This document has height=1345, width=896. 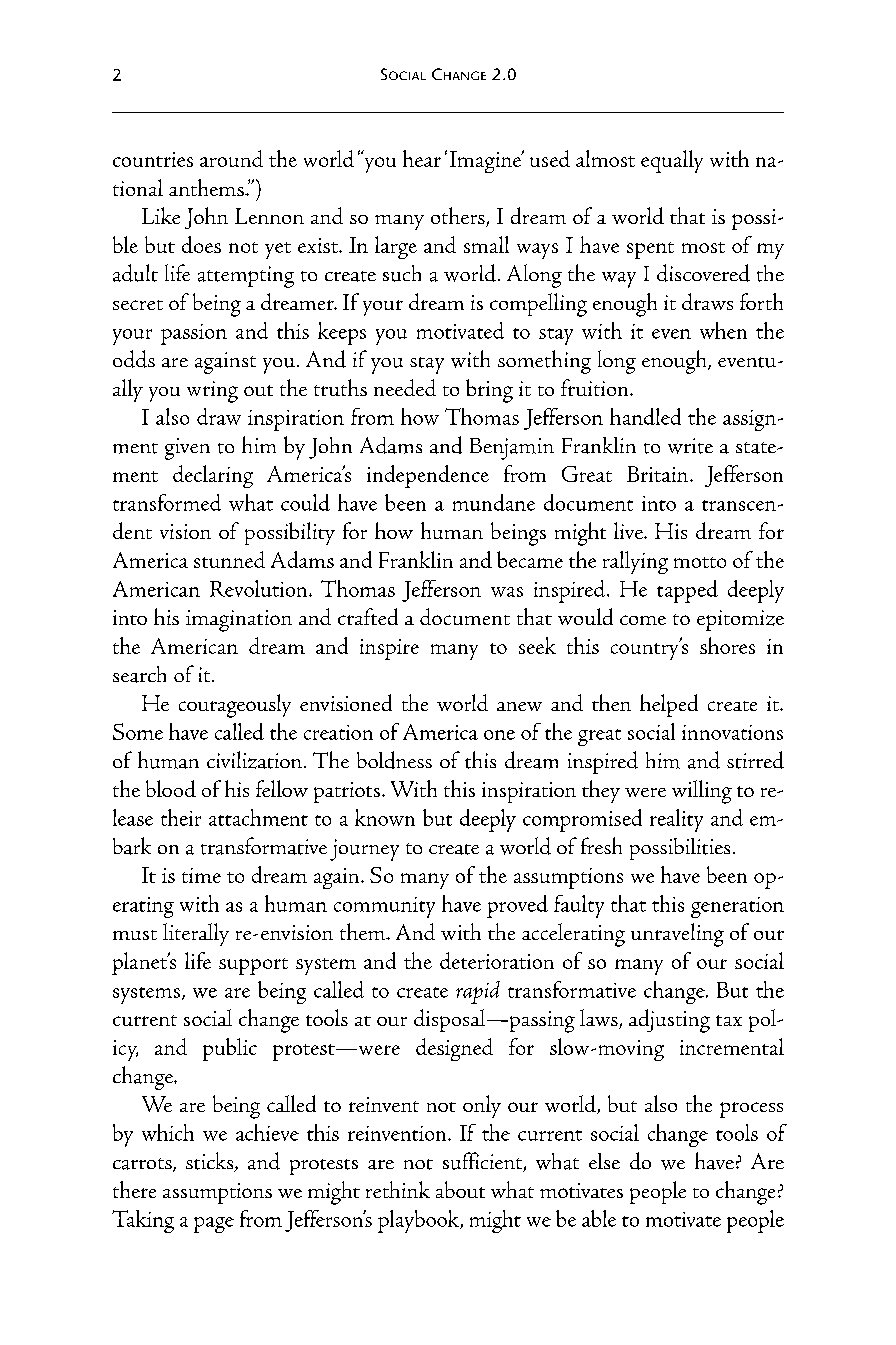 I want to click on sticks, so click(x=211, y=1162).
